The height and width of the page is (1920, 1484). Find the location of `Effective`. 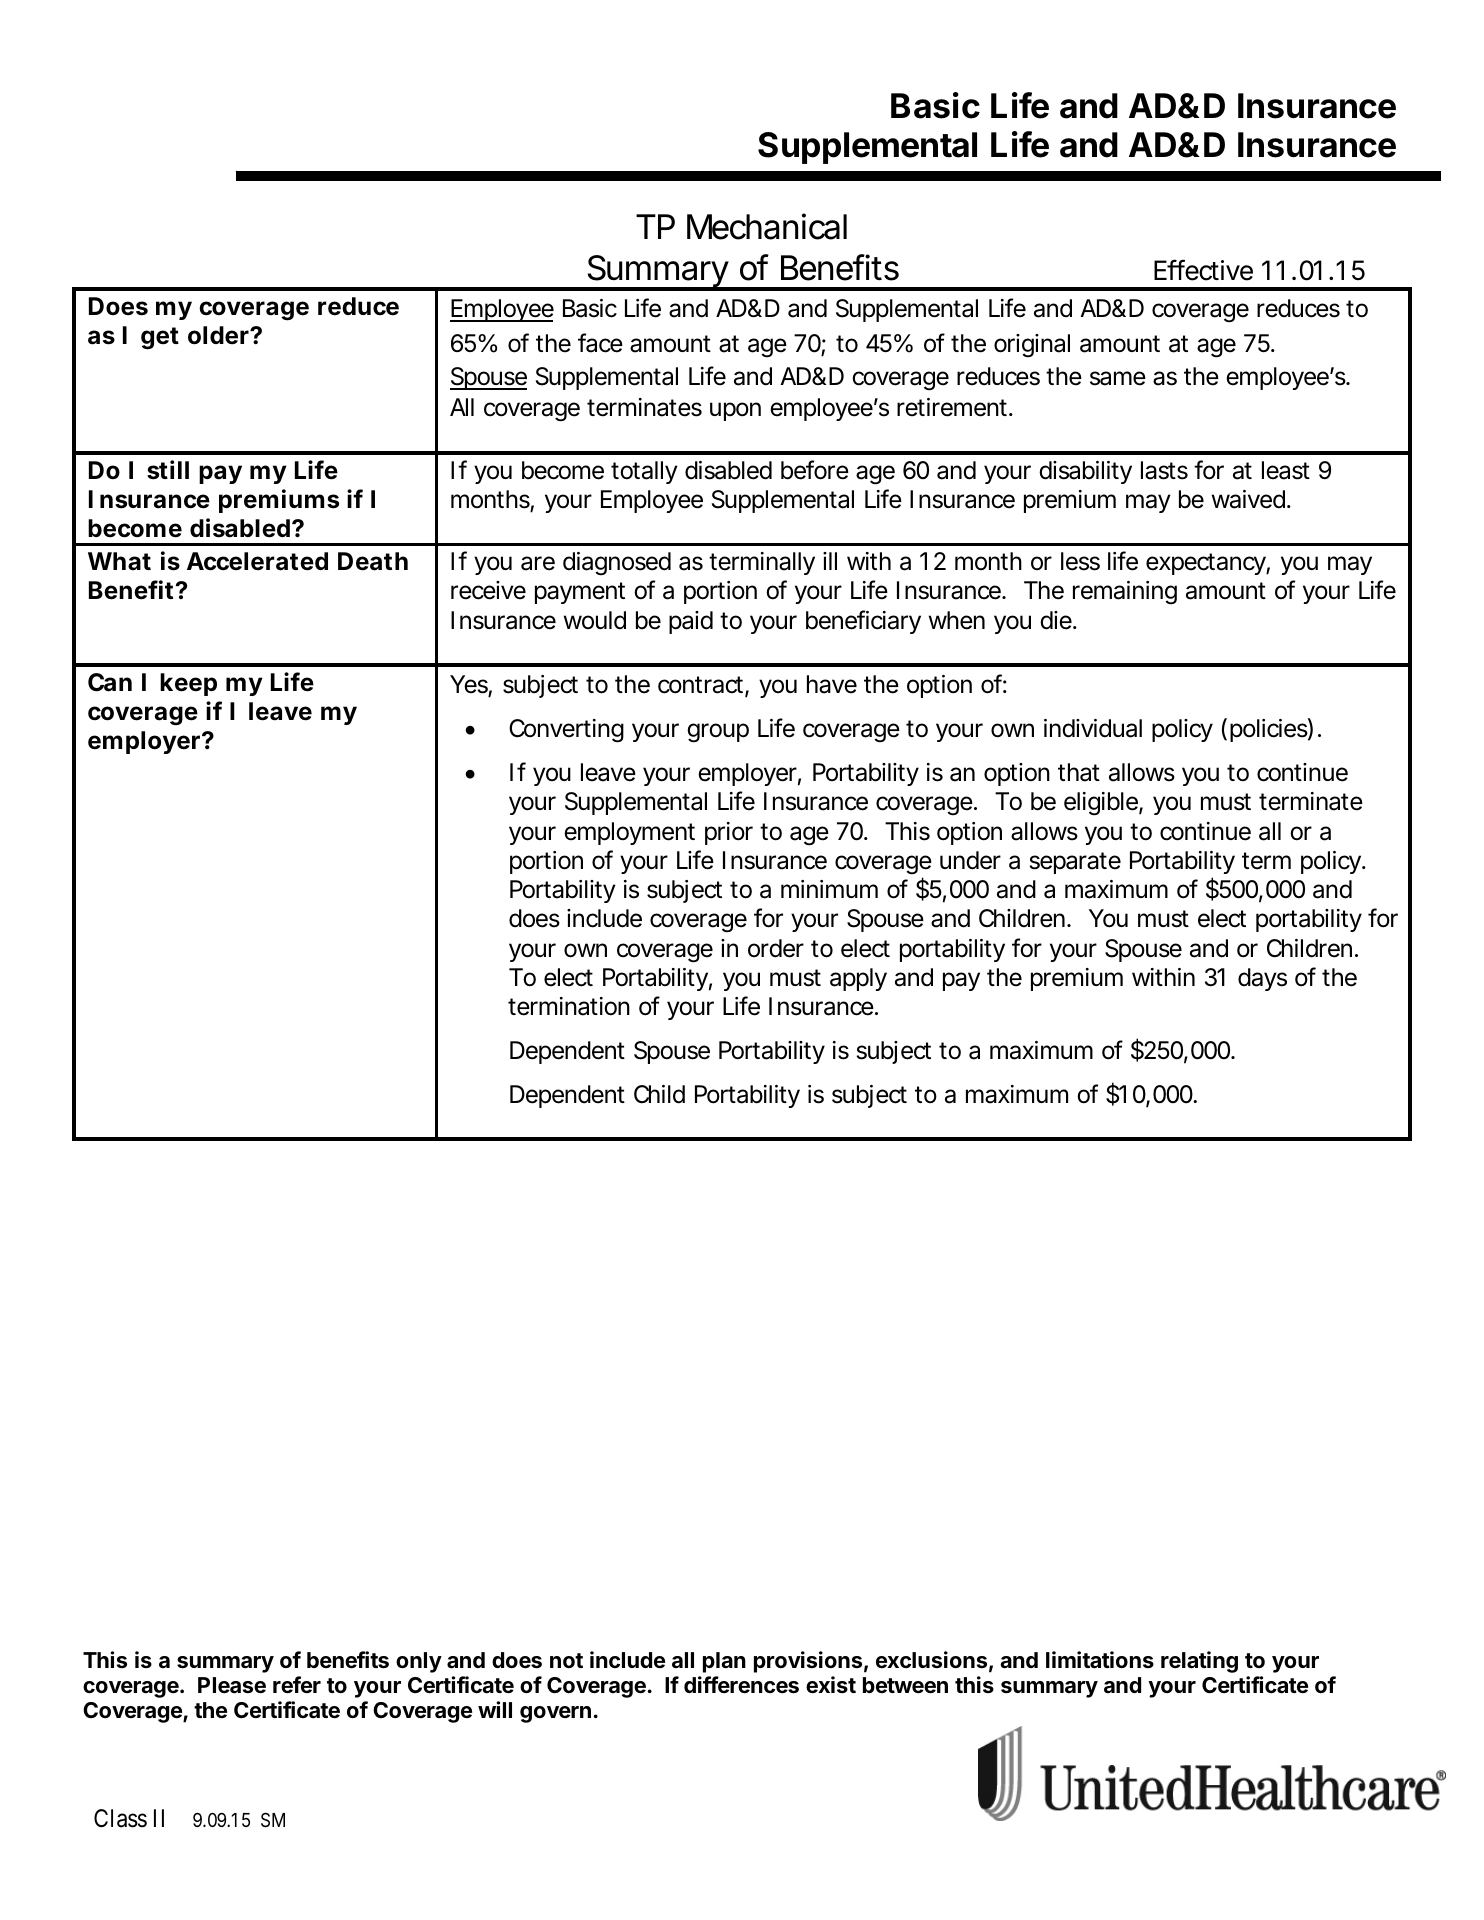

Effective is located at coordinates (1203, 270).
